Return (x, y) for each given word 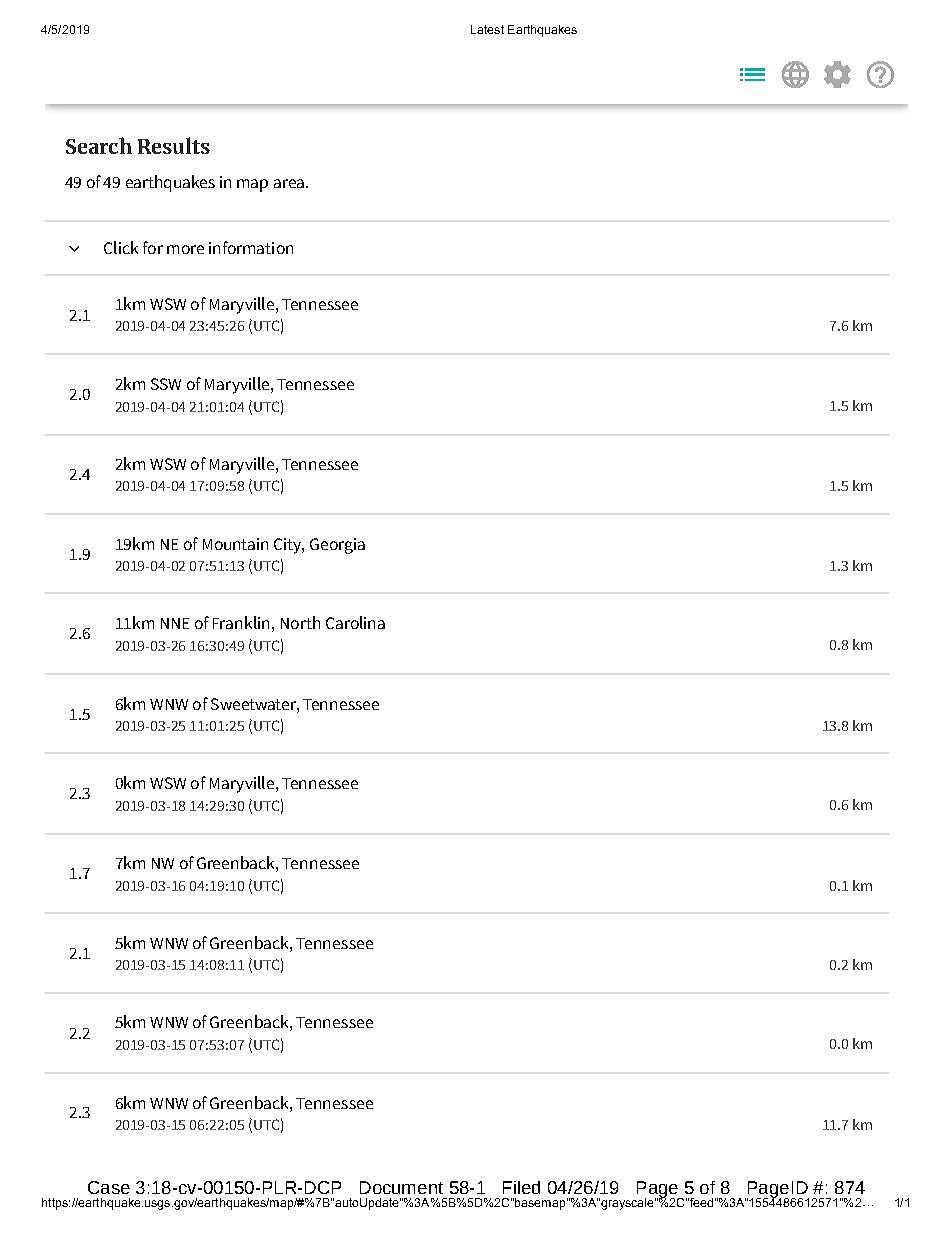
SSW (166, 384)
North (300, 622)
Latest (487, 29)
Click (121, 247)
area (289, 183)
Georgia (337, 546)
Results (174, 145)
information (251, 247)
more (185, 249)
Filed (521, 1187)
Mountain (235, 544)
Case (109, 1187)
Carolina (355, 622)
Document (401, 1187)
